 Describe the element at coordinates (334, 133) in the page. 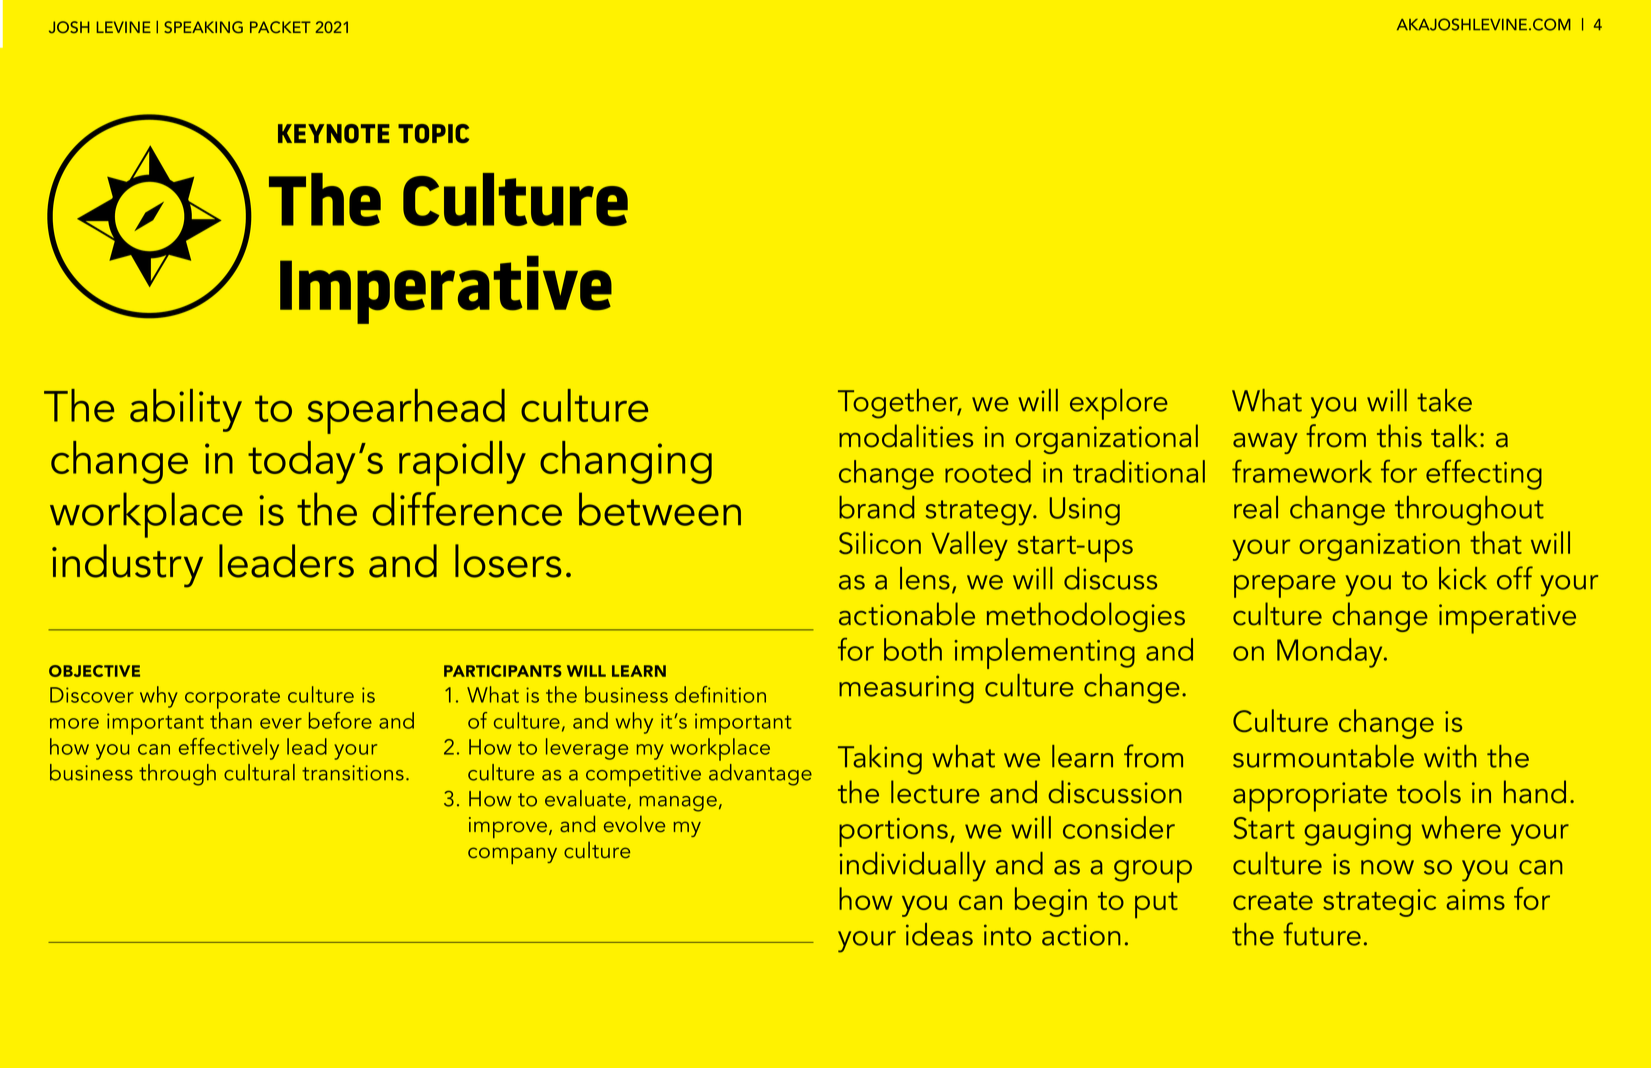

I see `KEYNOTE` at that location.
